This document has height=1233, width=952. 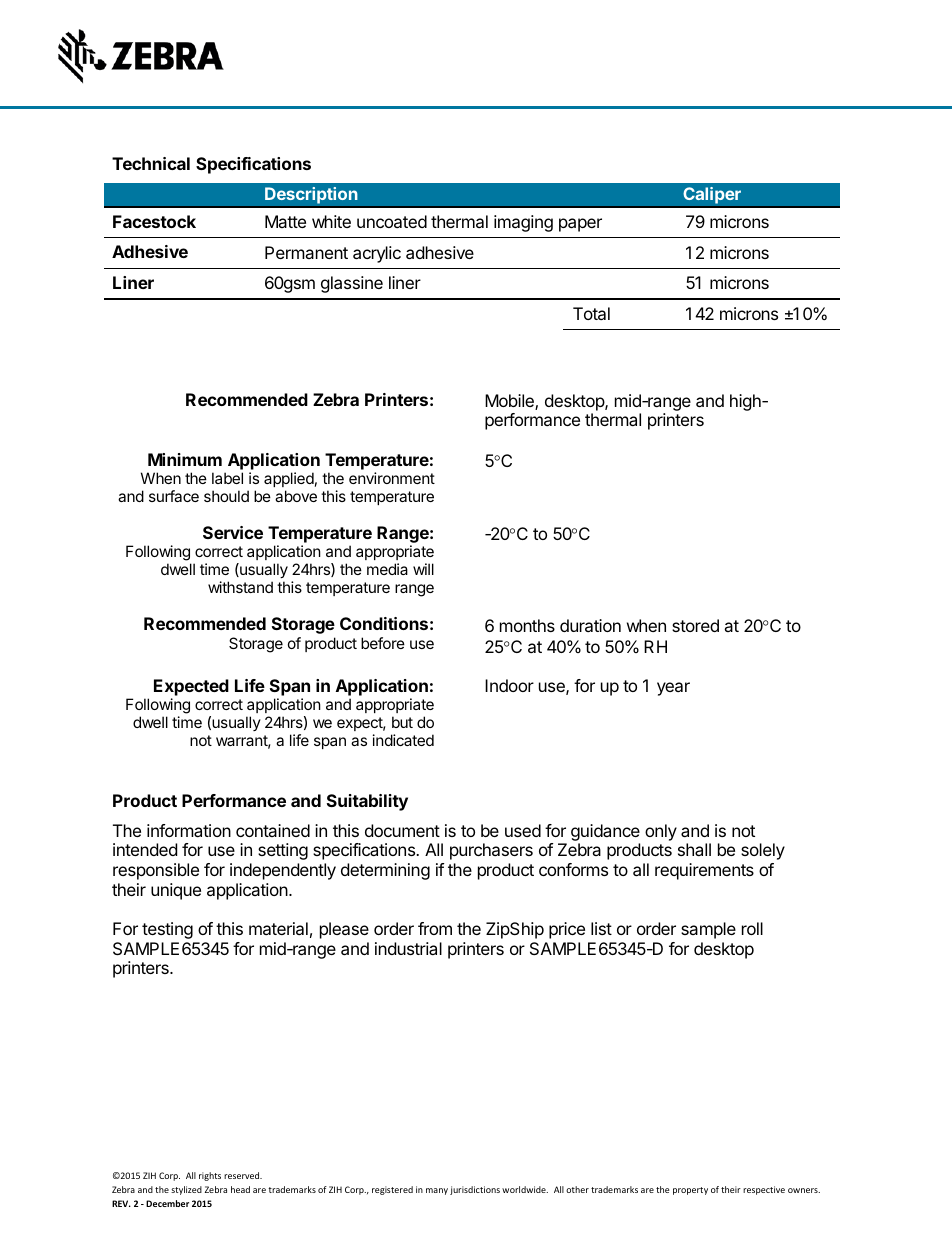 I want to click on Indoor, so click(x=509, y=685).
